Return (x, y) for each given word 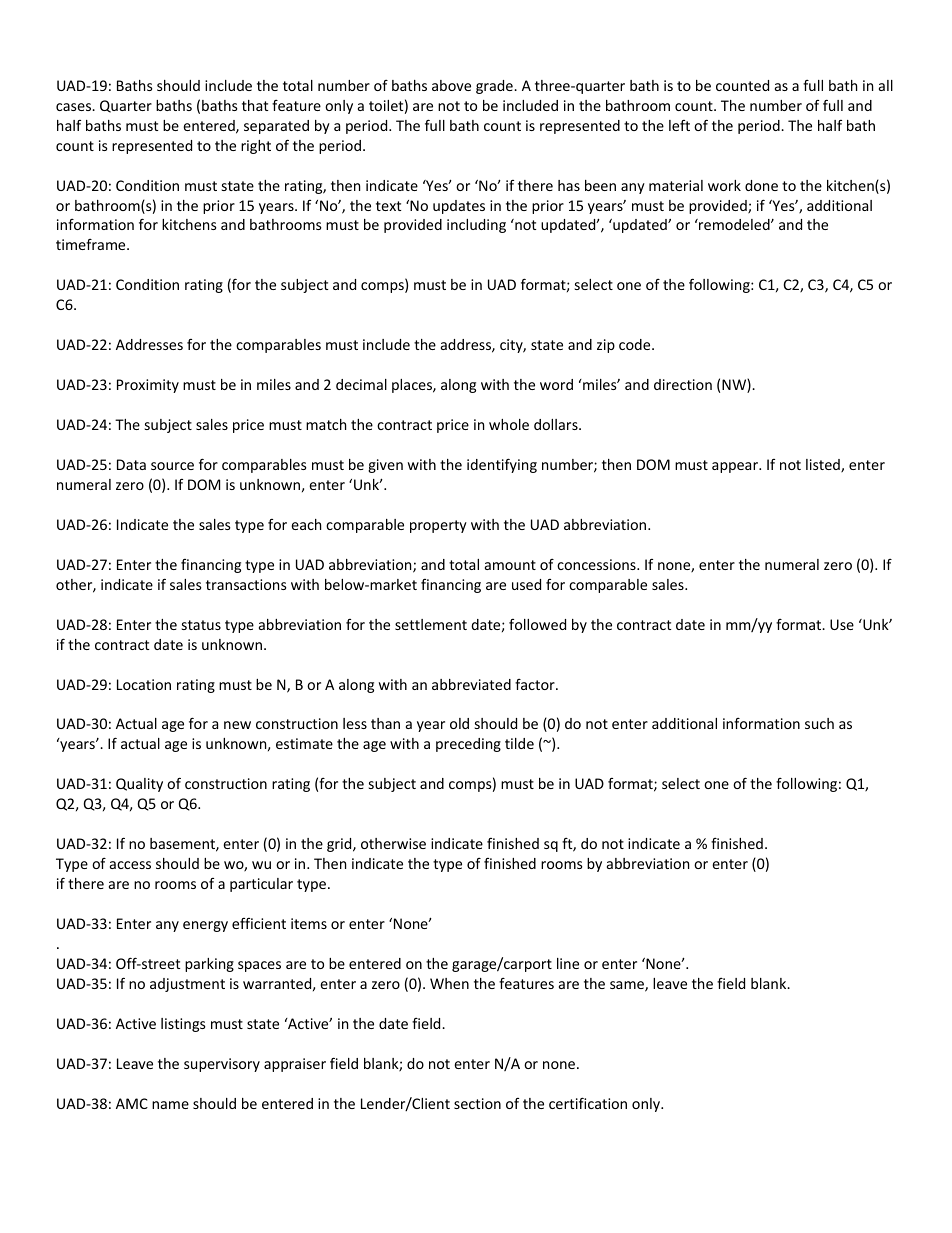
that (255, 105)
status (201, 625)
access (130, 865)
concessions (597, 564)
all (886, 85)
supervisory (222, 1065)
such (819, 723)
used (526, 584)
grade (495, 87)
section (477, 1103)
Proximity (148, 386)
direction (683, 384)
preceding (468, 745)
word (556, 384)
